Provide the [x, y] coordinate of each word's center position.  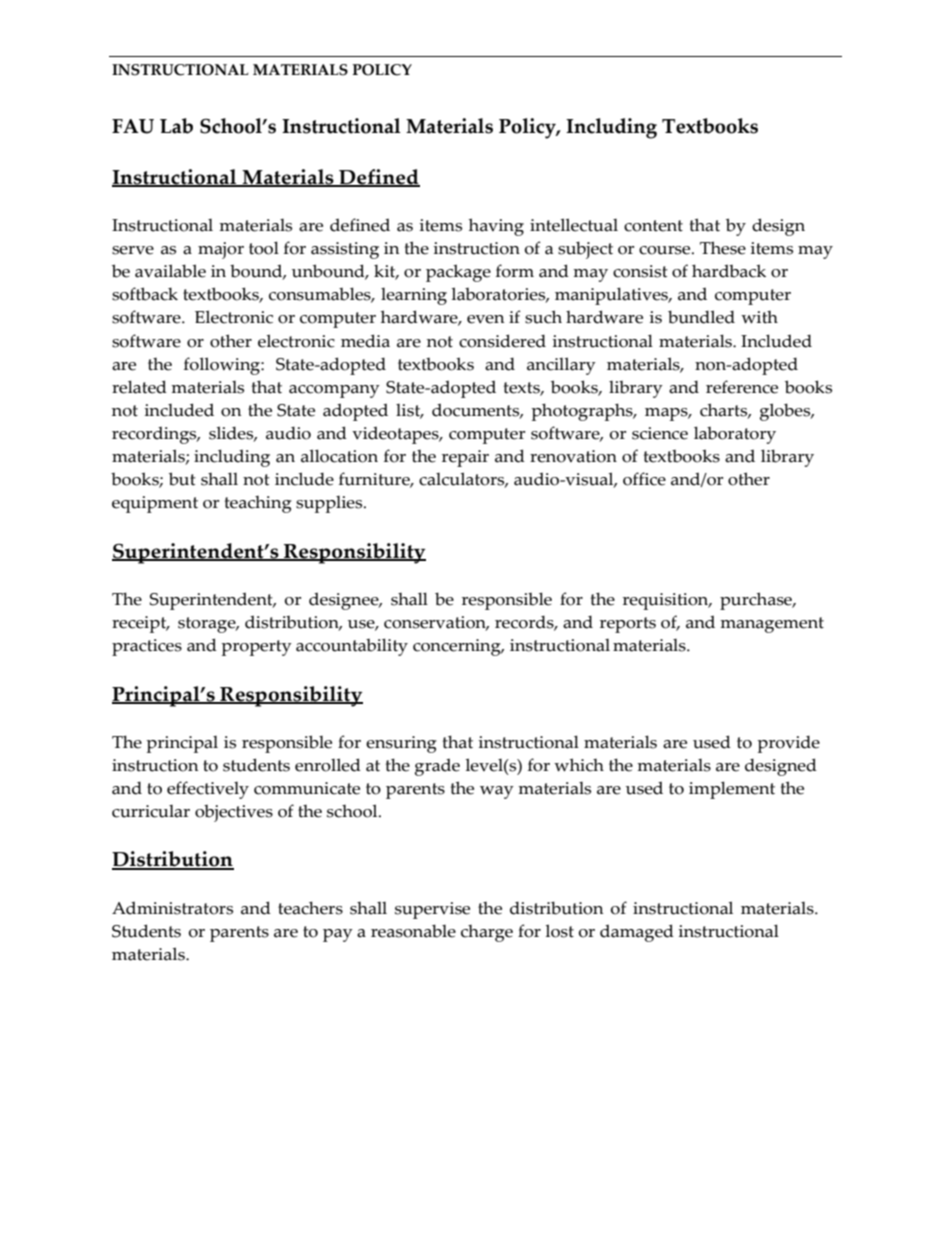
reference [742, 387]
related [139, 387]
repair [465, 458]
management [772, 625]
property [256, 648]
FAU [133, 126]
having [496, 227]
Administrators [172, 908]
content [653, 226]
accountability [352, 647]
